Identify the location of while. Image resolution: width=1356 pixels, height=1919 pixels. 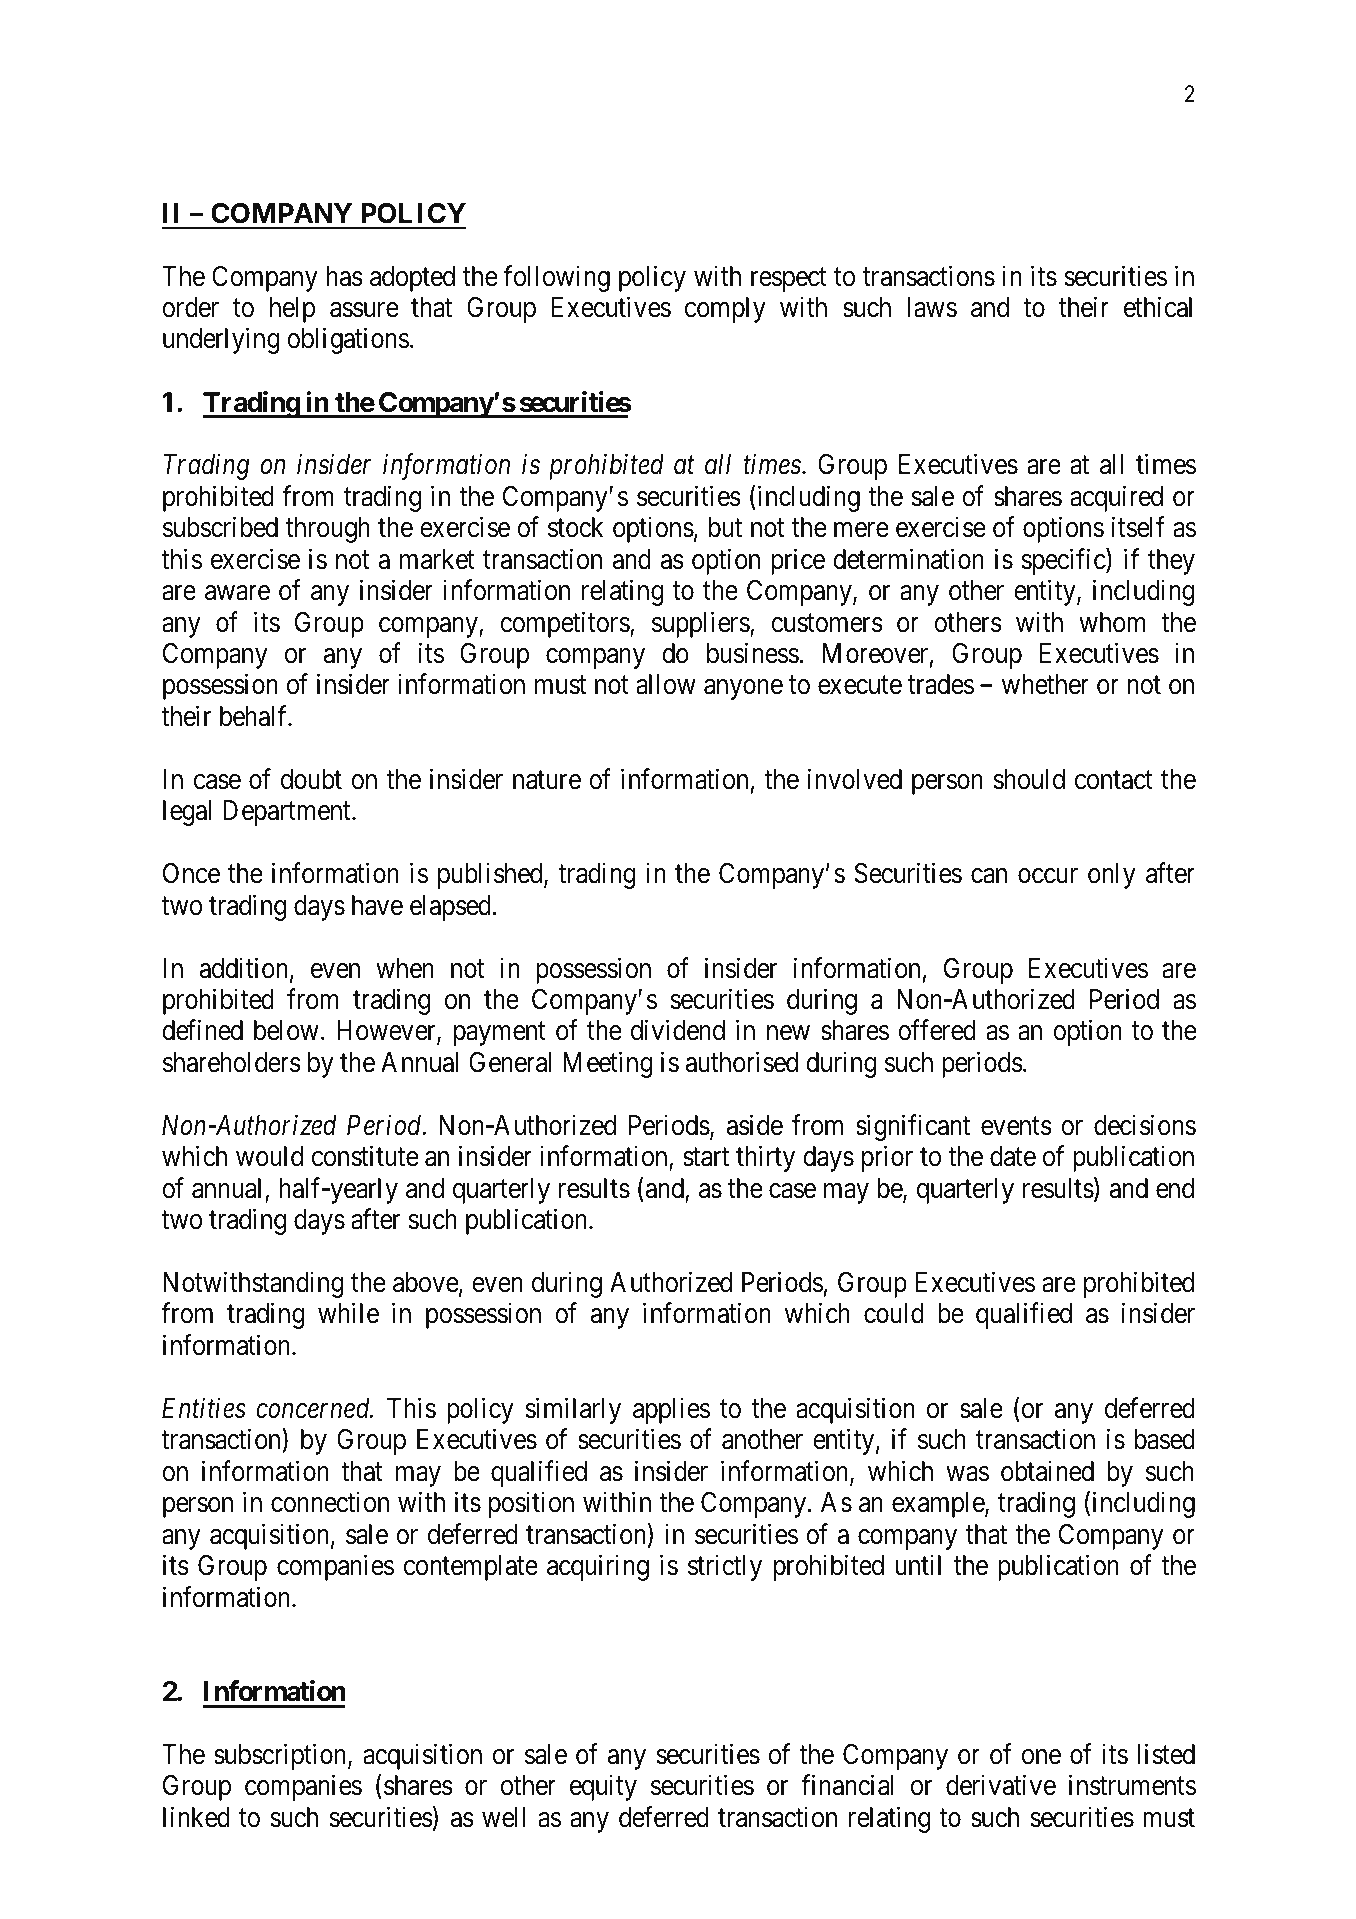
(348, 1313).
